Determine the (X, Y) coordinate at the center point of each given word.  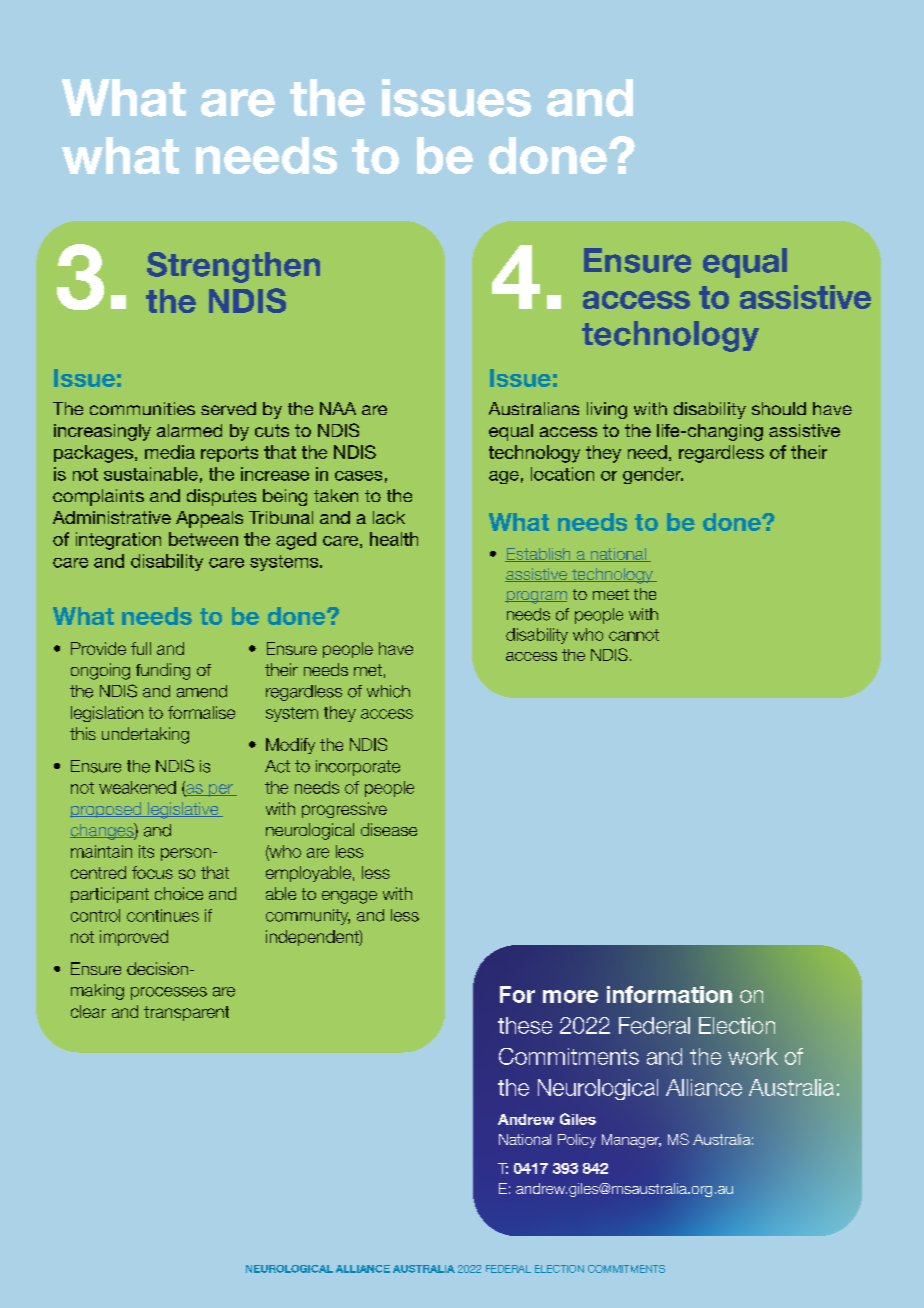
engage (349, 897)
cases (358, 476)
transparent (186, 1013)
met (368, 670)
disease (389, 829)
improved (134, 938)
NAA (338, 408)
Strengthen (233, 267)
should (779, 408)
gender (653, 475)
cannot (634, 635)
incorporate (358, 768)
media (170, 452)
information (669, 994)
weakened (137, 787)
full (141, 648)
